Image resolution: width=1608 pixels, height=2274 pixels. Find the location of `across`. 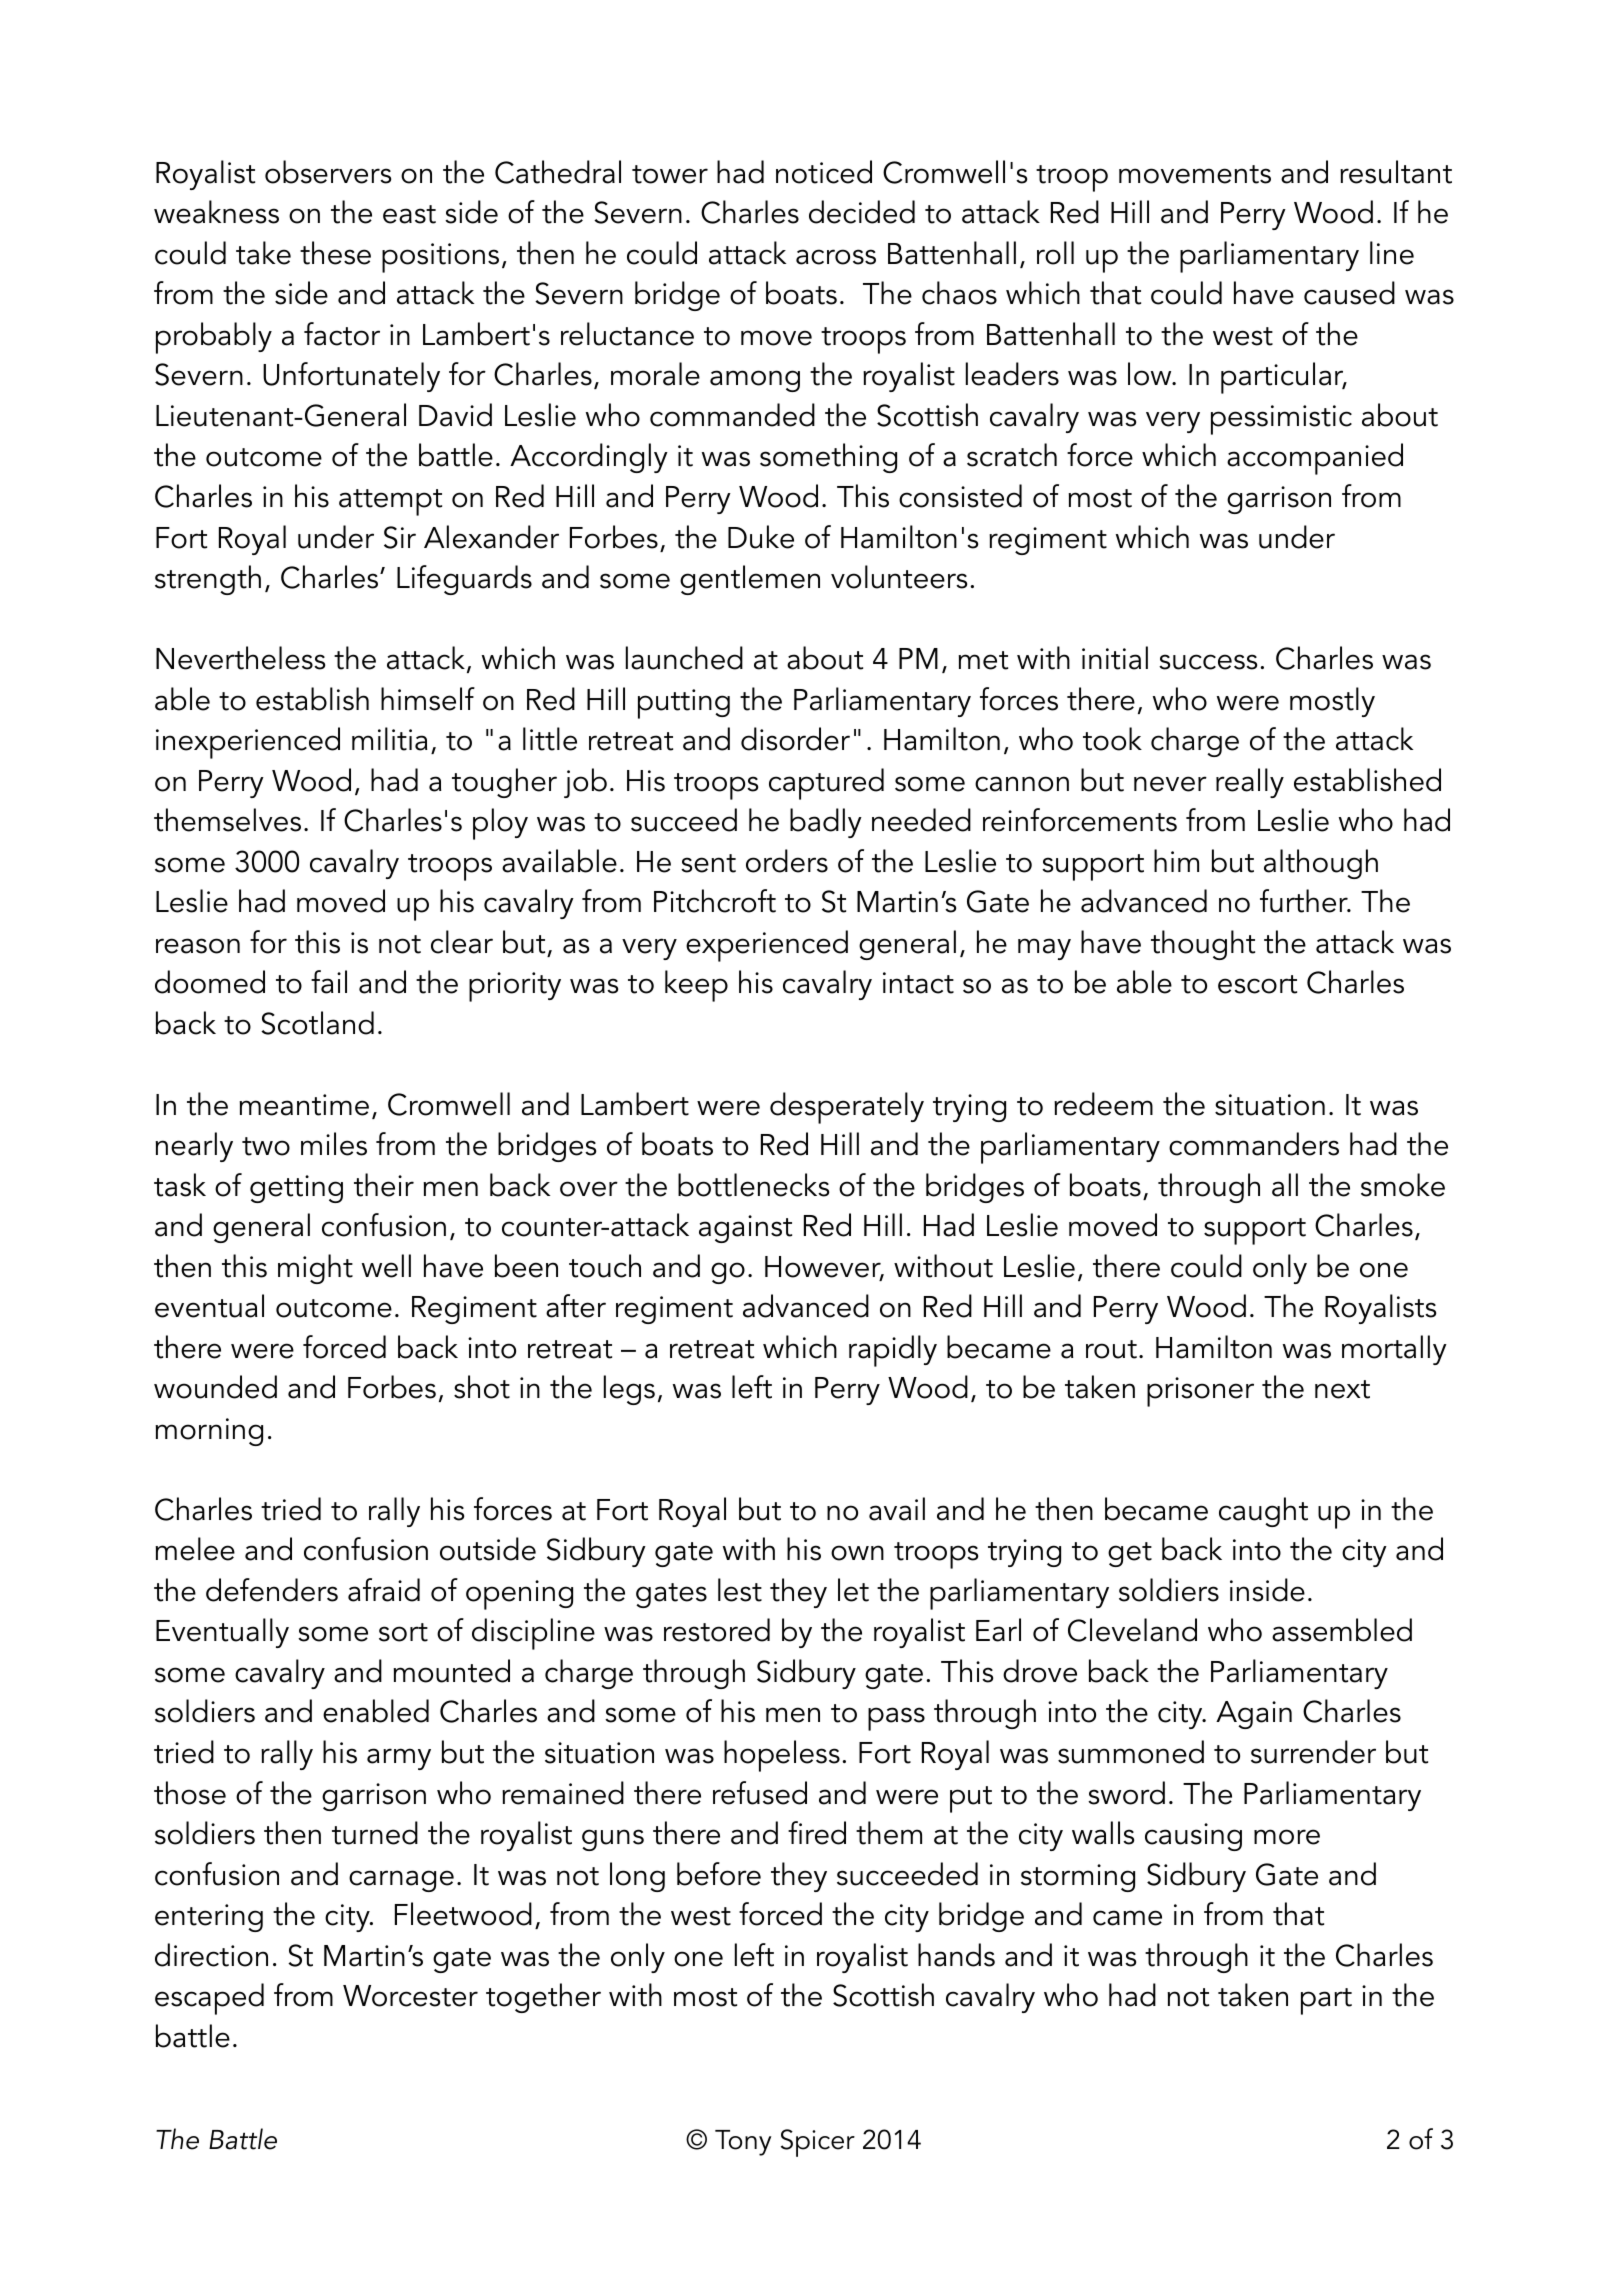

across is located at coordinates (836, 257).
